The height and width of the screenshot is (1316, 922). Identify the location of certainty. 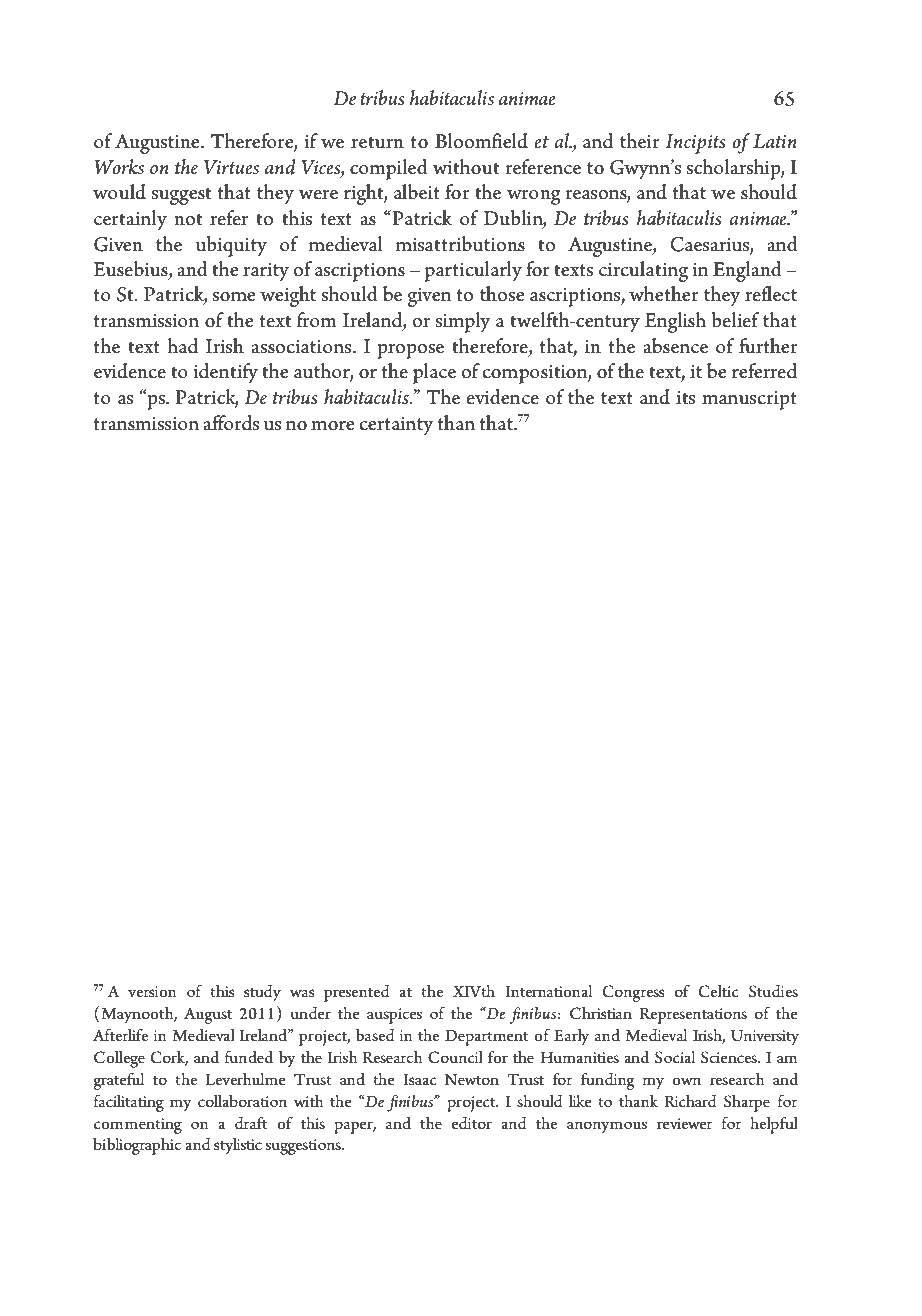
(397, 426).
